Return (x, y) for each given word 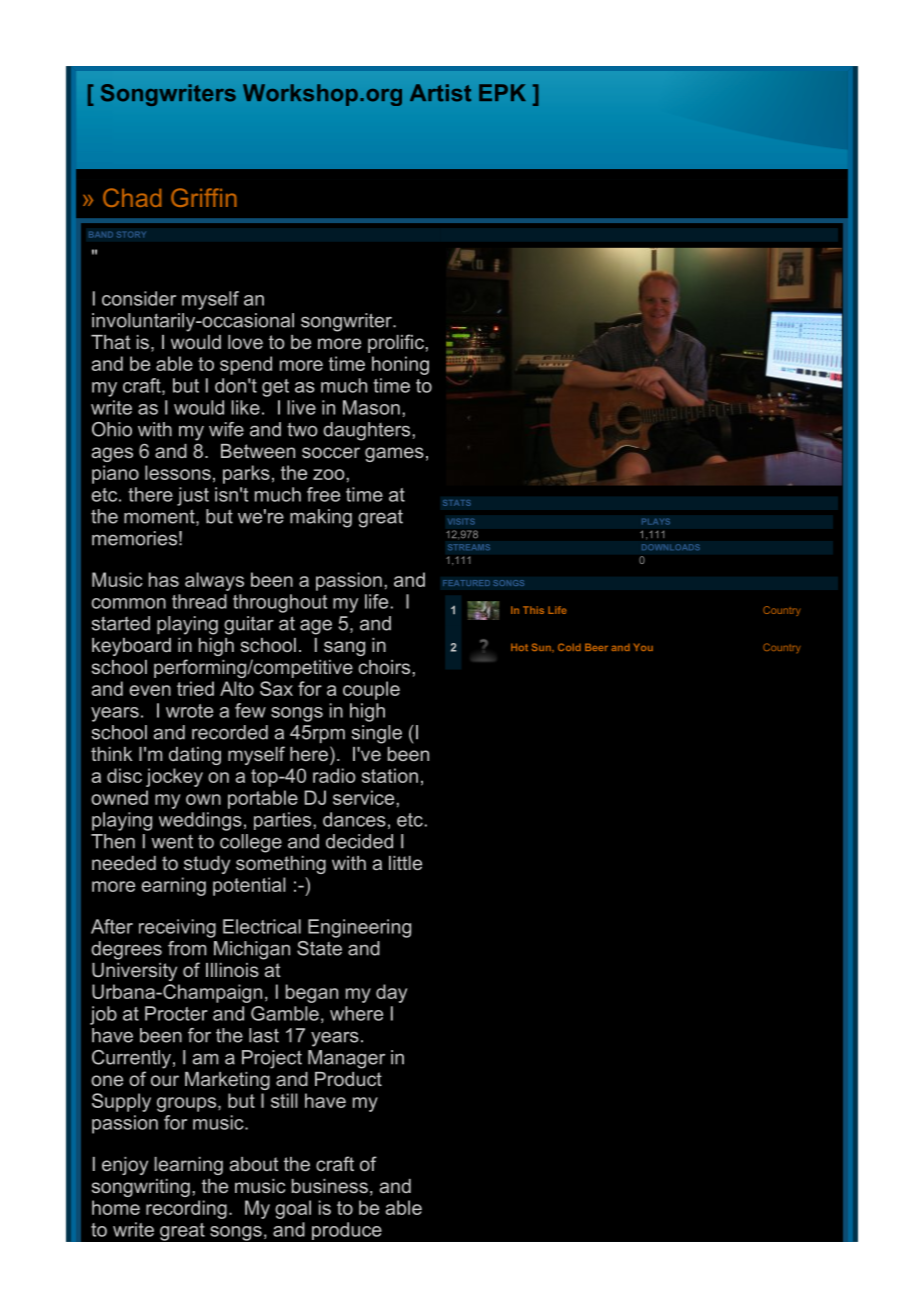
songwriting (141, 1188)
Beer (596, 647)
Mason (371, 407)
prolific (396, 343)
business (330, 1186)
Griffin (204, 197)
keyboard (131, 647)
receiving (177, 928)
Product (348, 1079)
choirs (384, 667)
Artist (440, 93)
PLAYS (656, 521)
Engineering (359, 928)
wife (226, 429)
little (405, 863)
